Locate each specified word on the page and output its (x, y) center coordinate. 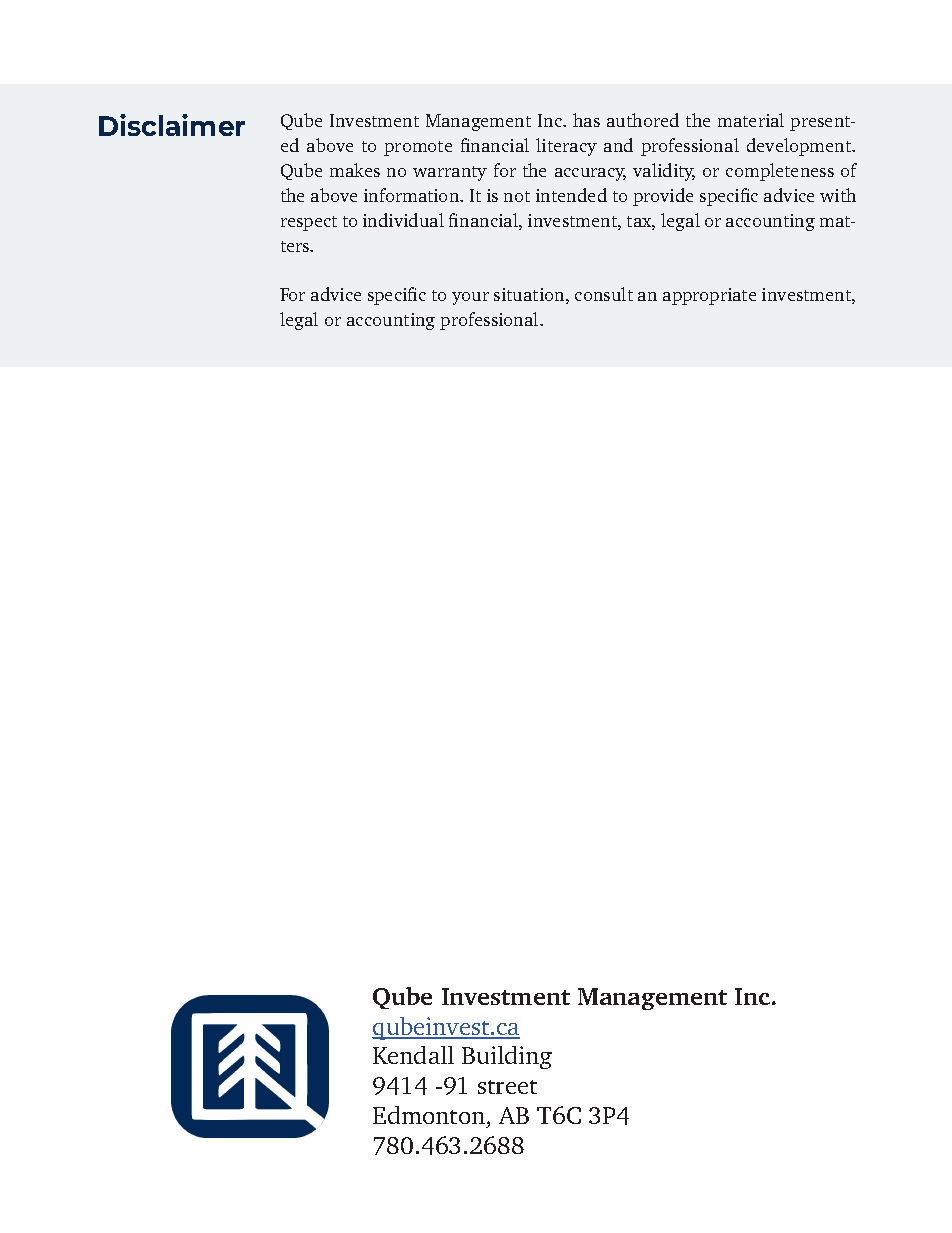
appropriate (709, 296)
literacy (566, 147)
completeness (780, 172)
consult (604, 294)
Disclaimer (172, 125)
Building (507, 1057)
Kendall (413, 1055)
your (470, 298)
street (507, 1087)
